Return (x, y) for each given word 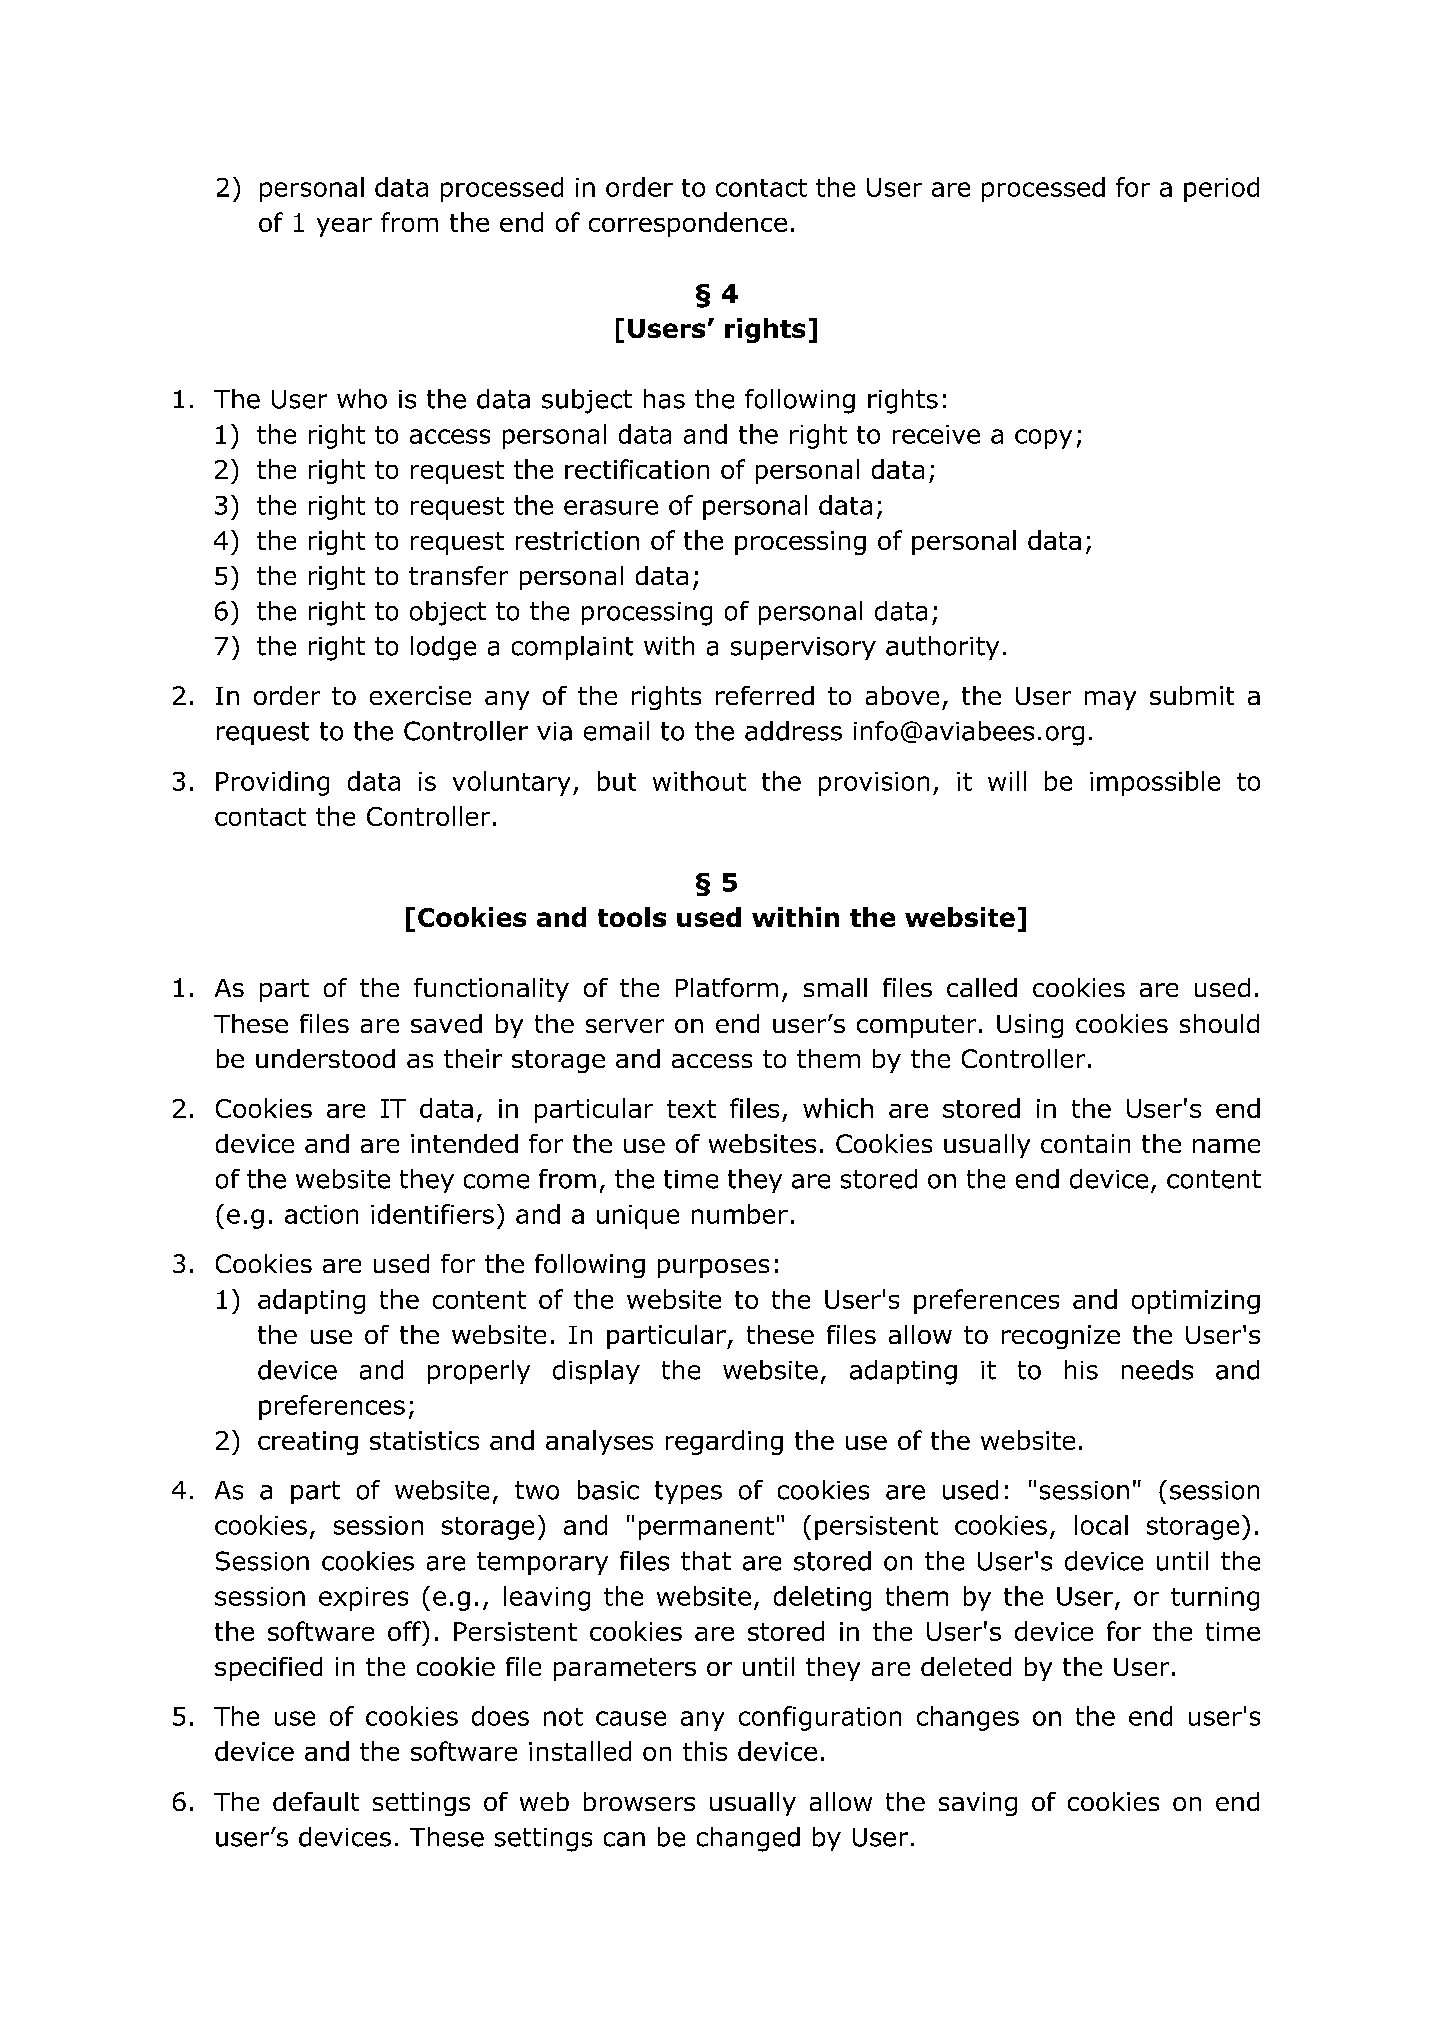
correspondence (688, 224)
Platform (727, 987)
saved (446, 1023)
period (1221, 189)
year (344, 227)
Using (1030, 1026)
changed (748, 1839)
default (316, 1801)
